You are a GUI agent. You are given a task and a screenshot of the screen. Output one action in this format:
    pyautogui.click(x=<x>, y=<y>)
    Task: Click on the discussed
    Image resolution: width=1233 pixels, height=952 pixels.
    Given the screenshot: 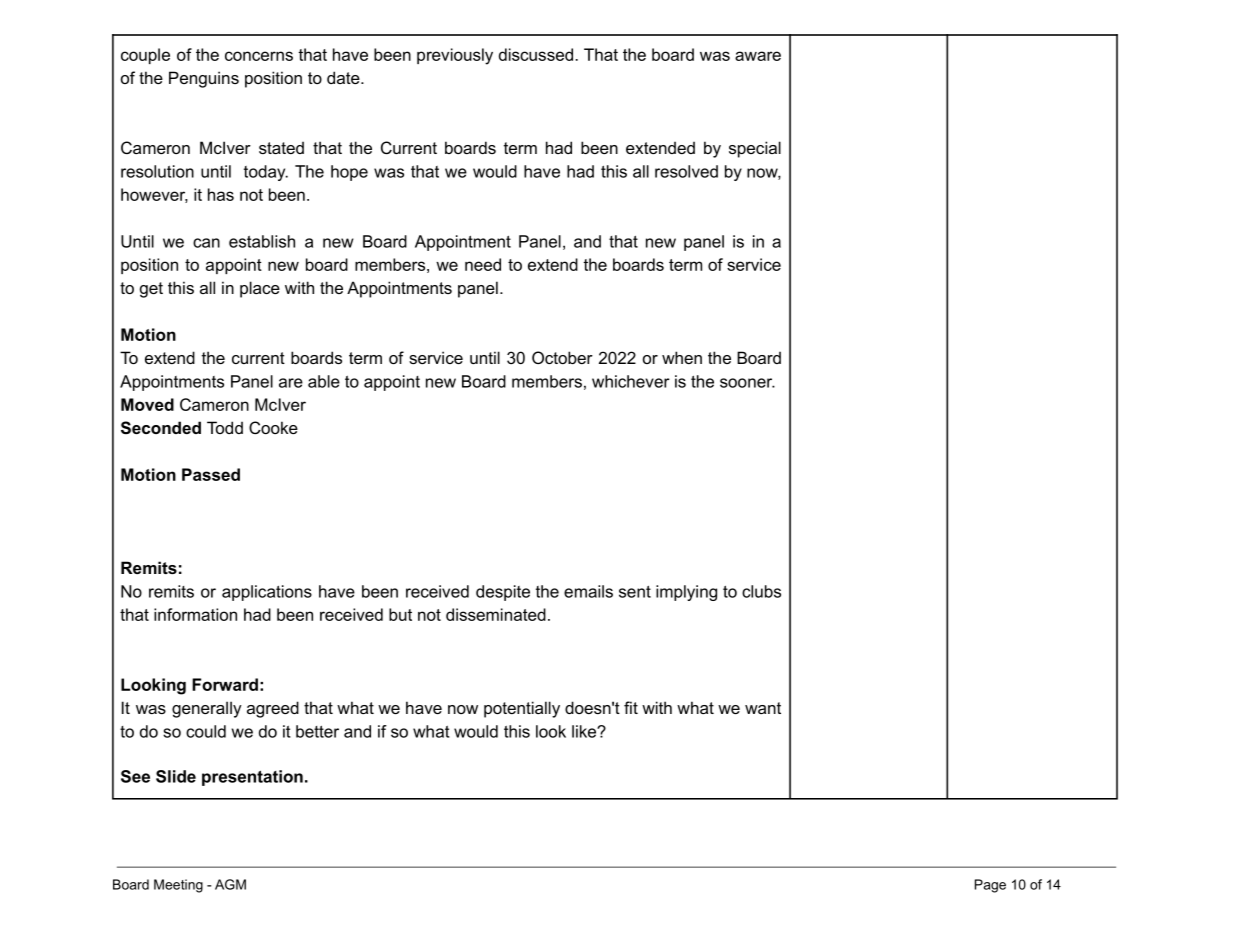 What is the action you would take?
    pyautogui.click(x=536, y=54)
